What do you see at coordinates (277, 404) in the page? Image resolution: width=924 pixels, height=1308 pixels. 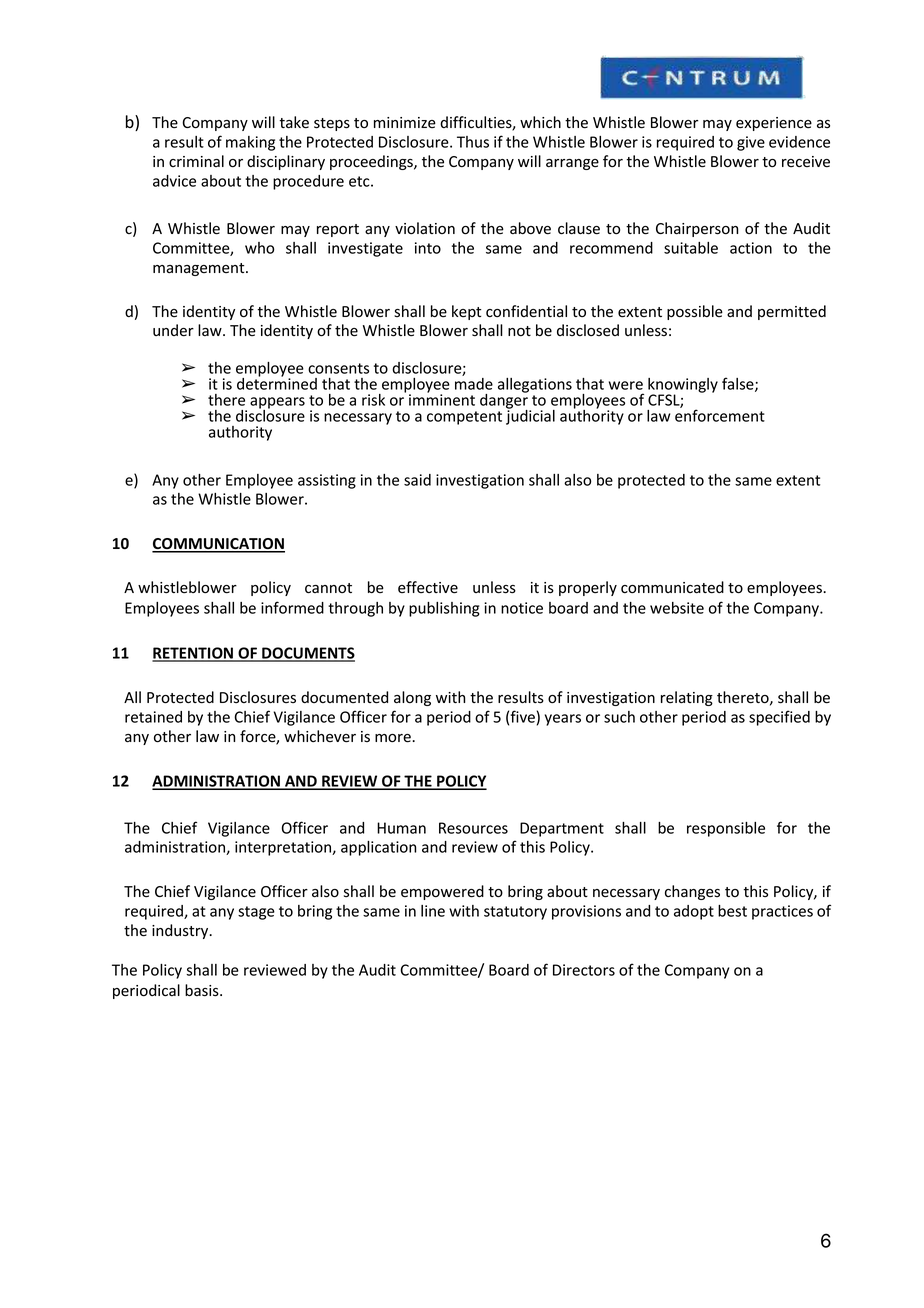 I see `appears` at bounding box center [277, 404].
